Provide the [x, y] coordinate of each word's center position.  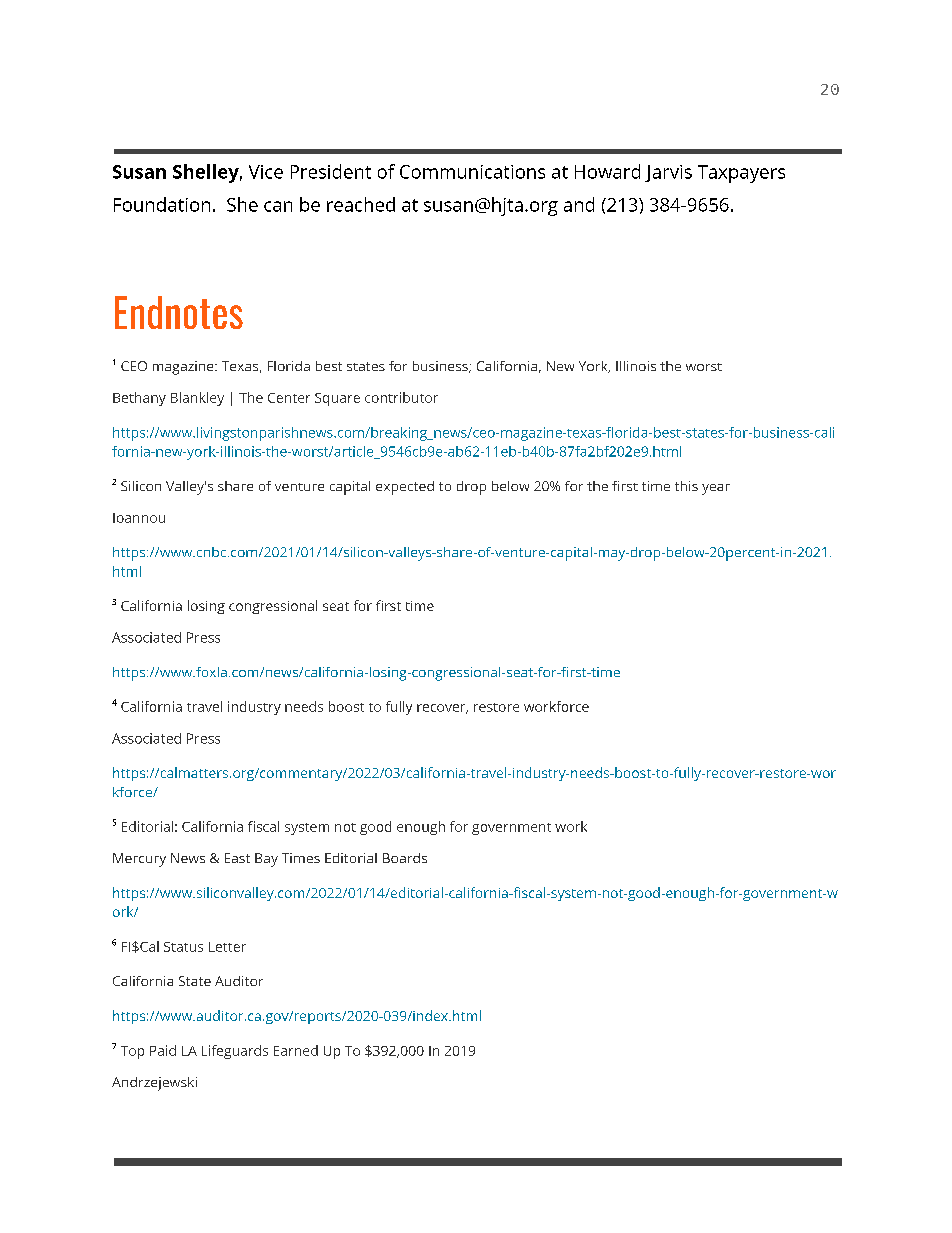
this [686, 486]
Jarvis [668, 173]
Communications [472, 172]
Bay [266, 860]
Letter [227, 947]
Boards [405, 858]
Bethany [139, 399]
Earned [296, 1050]
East [237, 858]
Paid [163, 1050]
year [716, 489]
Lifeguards [235, 1052]
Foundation [162, 204]
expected [405, 488]
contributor [401, 397]
